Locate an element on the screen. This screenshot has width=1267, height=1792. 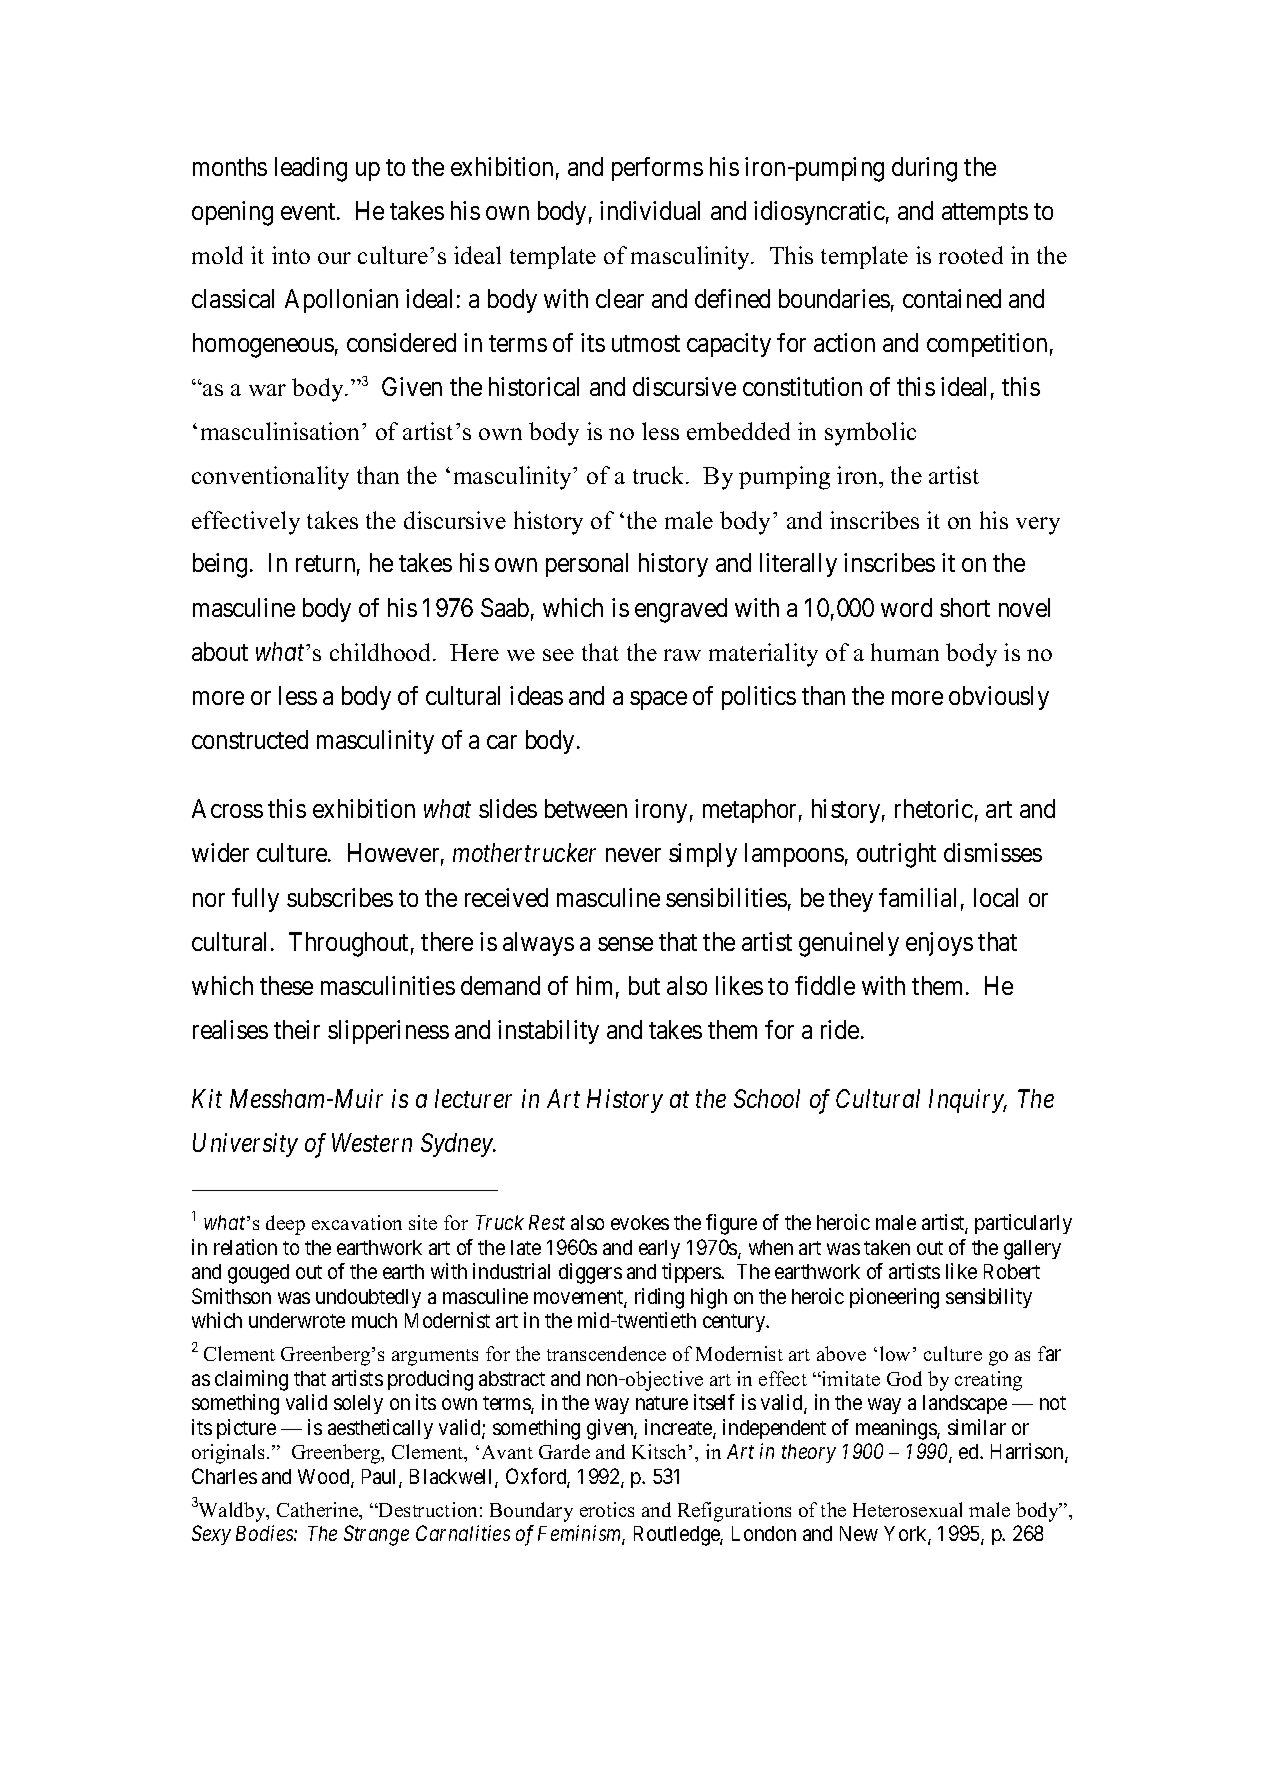
event is located at coordinates (309, 211).
